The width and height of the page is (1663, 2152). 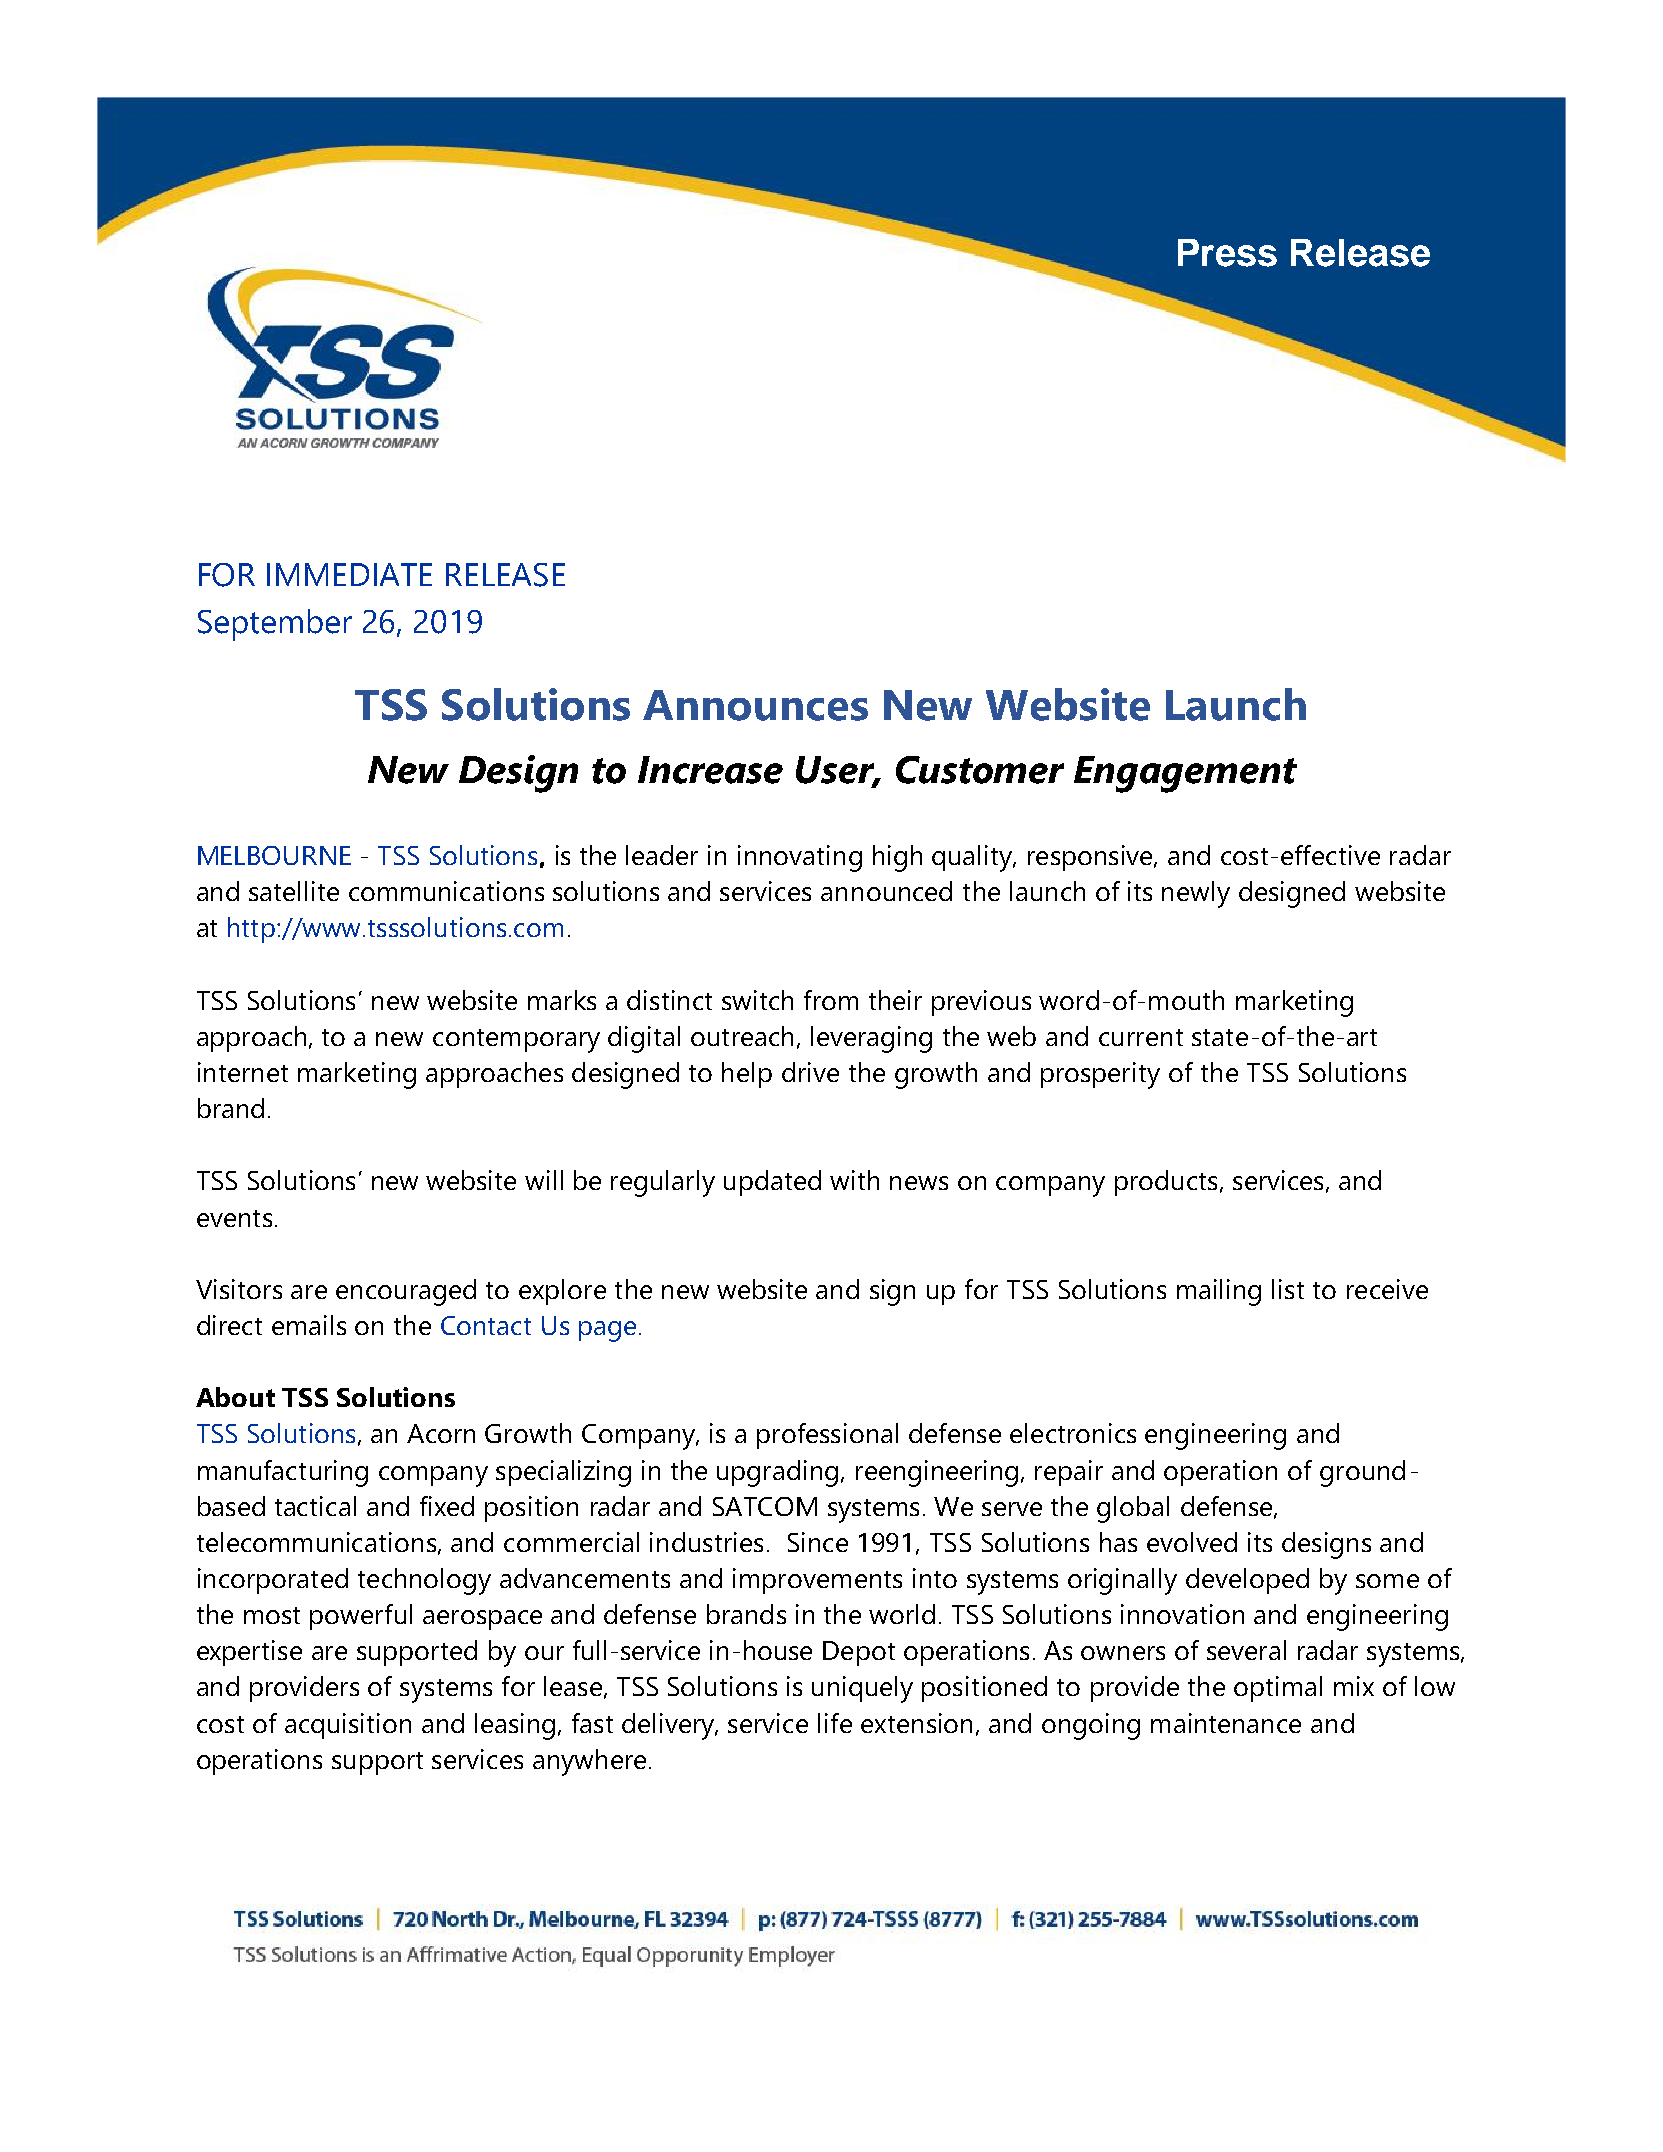 I want to click on acquisition, so click(x=348, y=1726).
